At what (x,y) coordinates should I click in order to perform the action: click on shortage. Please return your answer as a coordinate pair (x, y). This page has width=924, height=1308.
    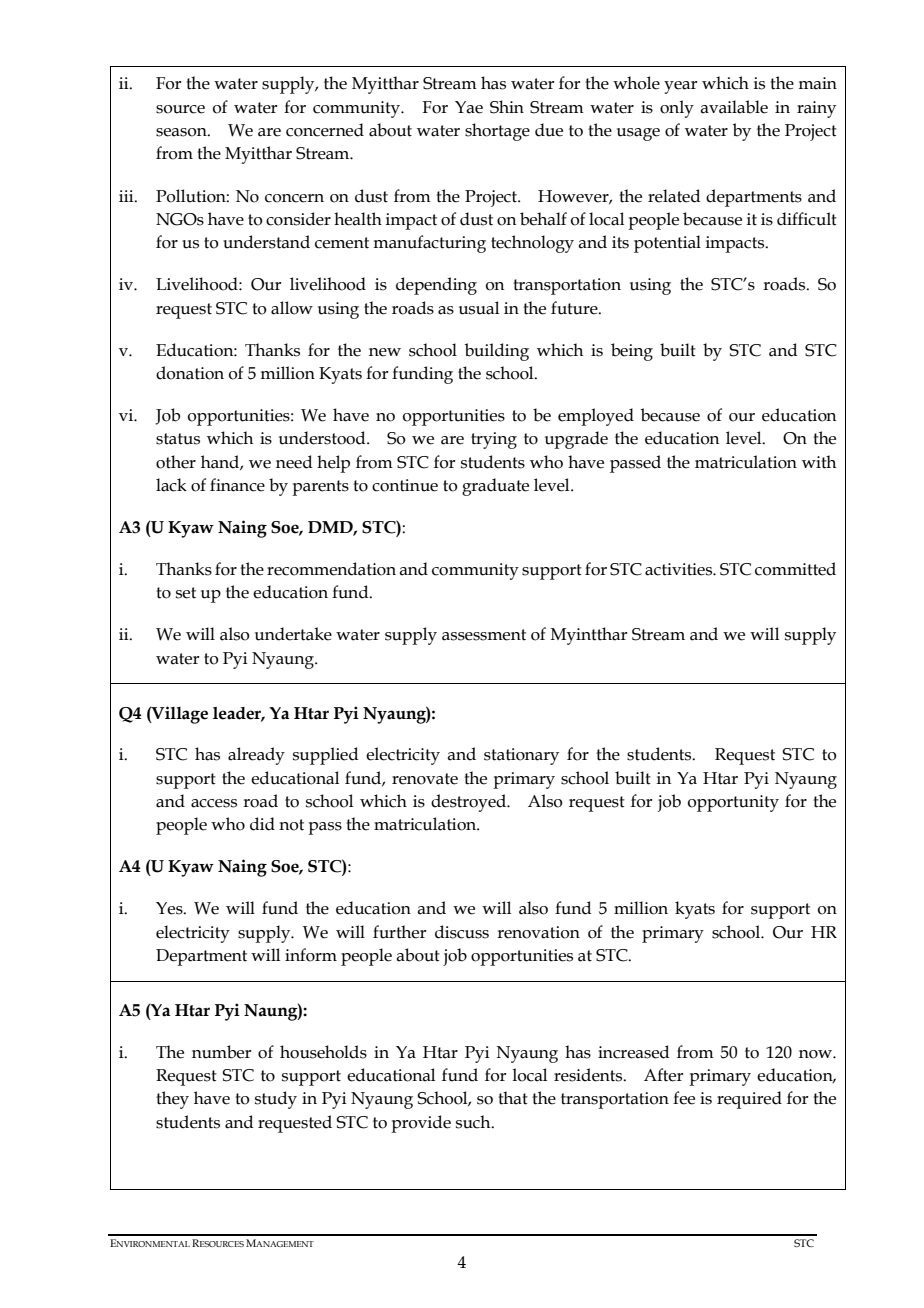
    Looking at the image, I should click on (497, 132).
